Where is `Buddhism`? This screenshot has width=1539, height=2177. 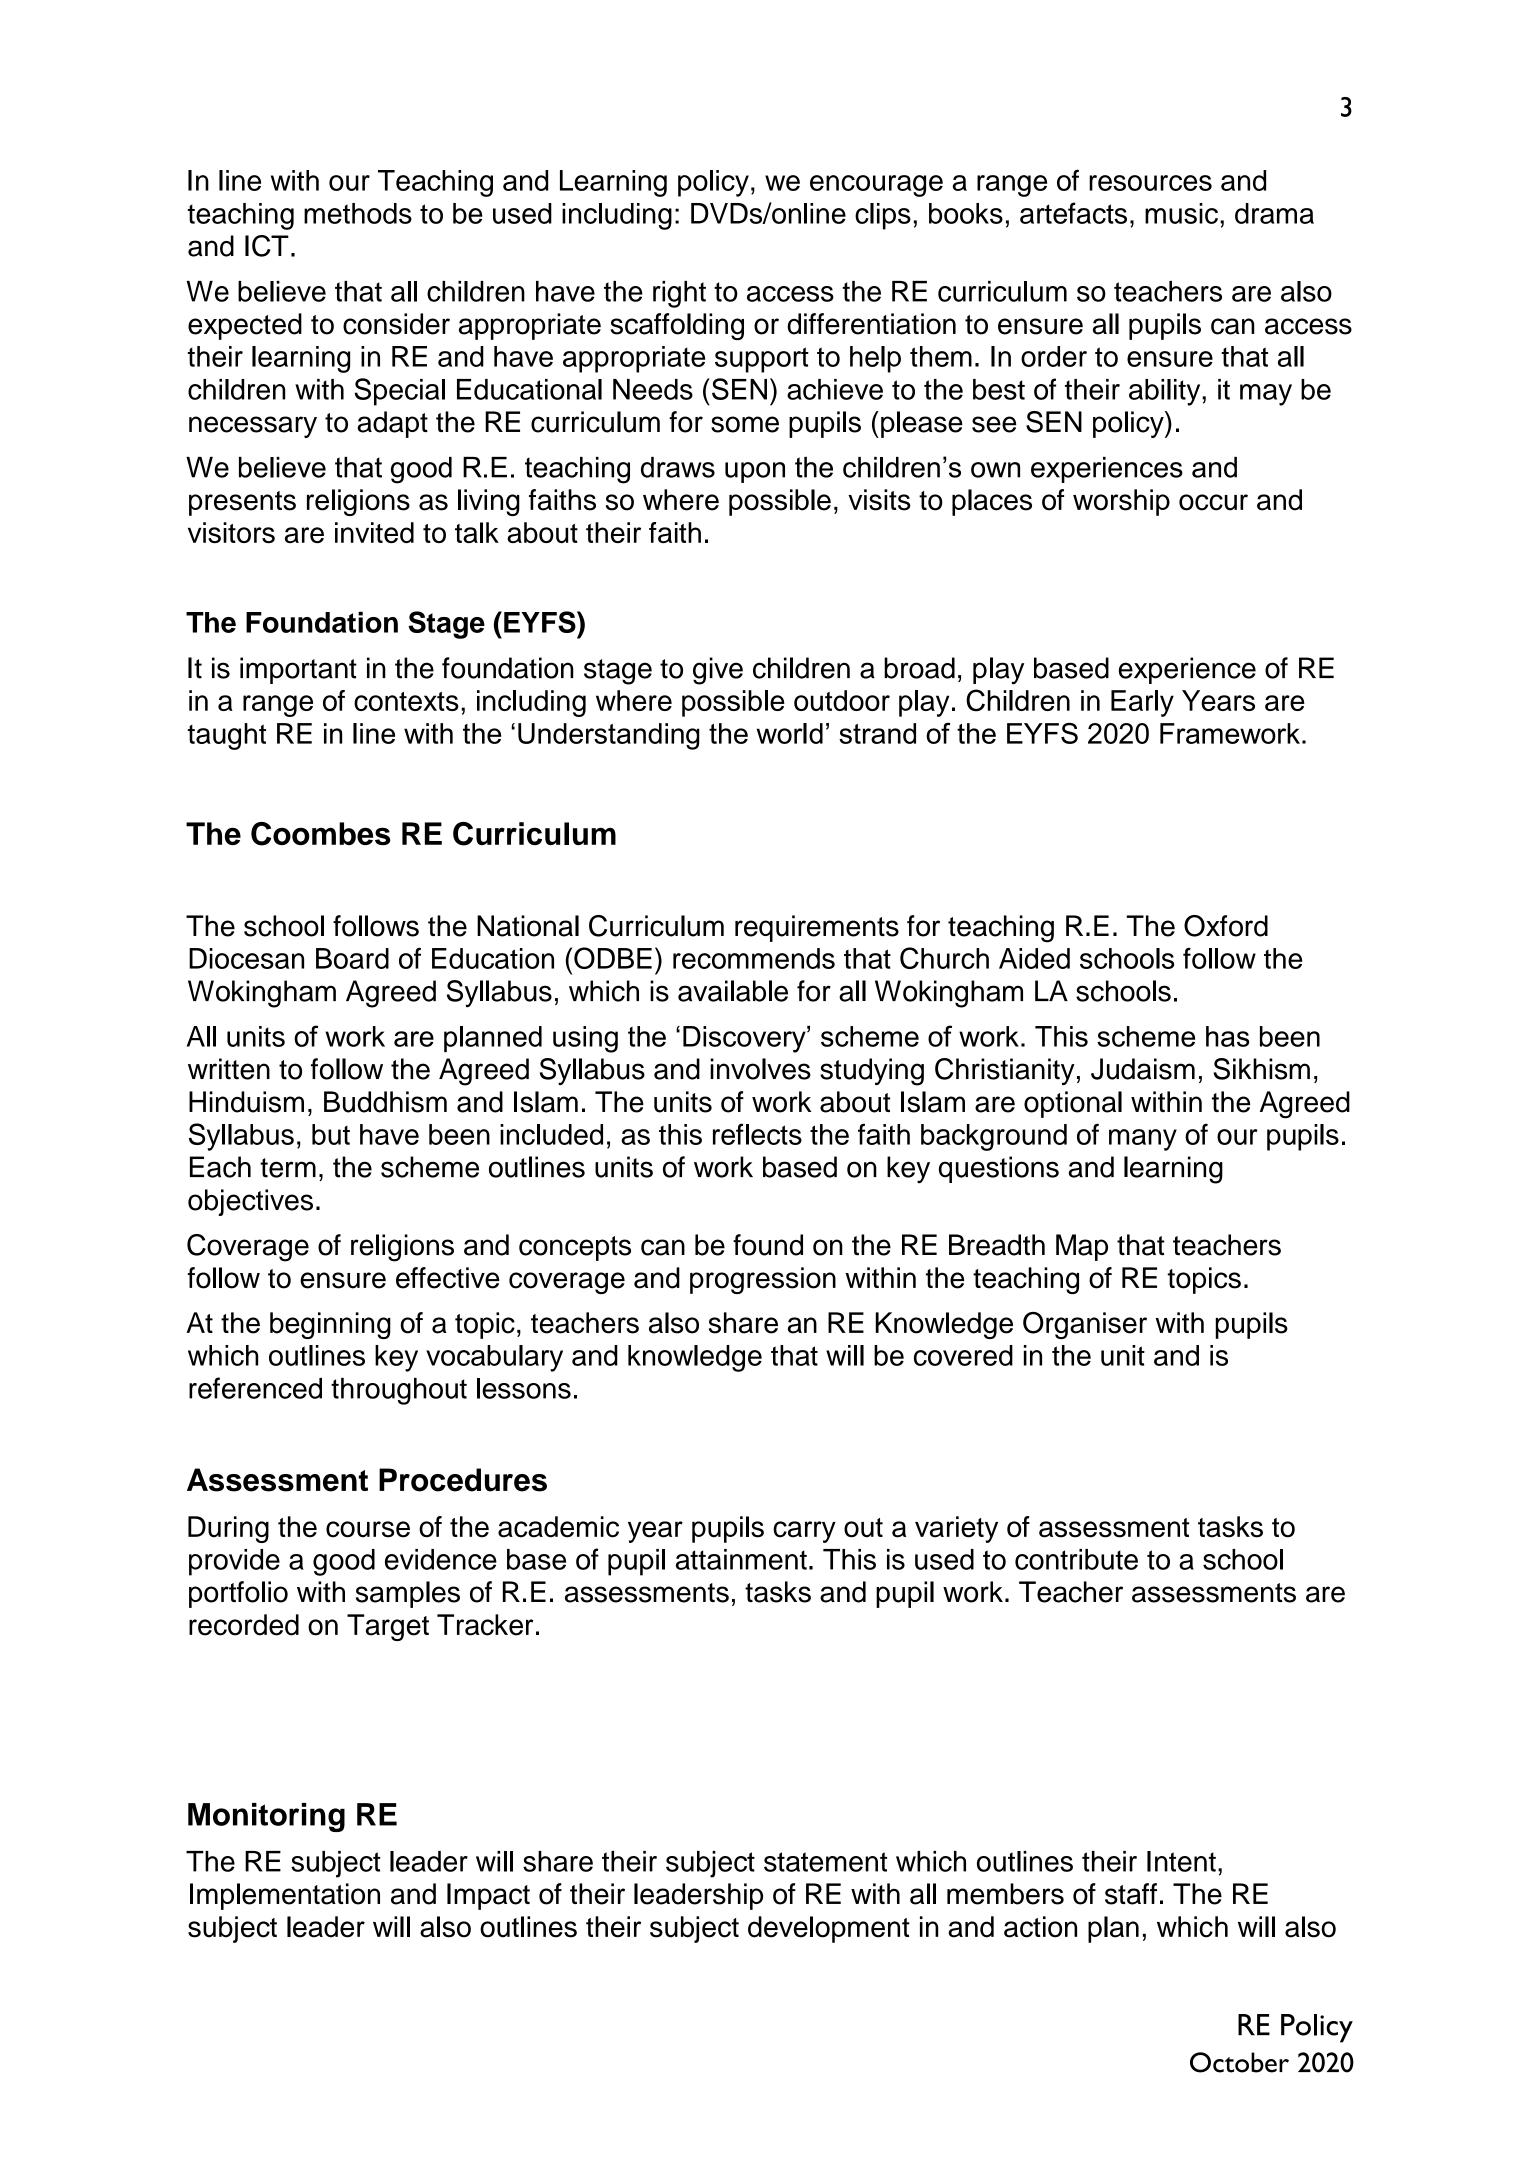 Buddhism is located at coordinates (385, 1102).
